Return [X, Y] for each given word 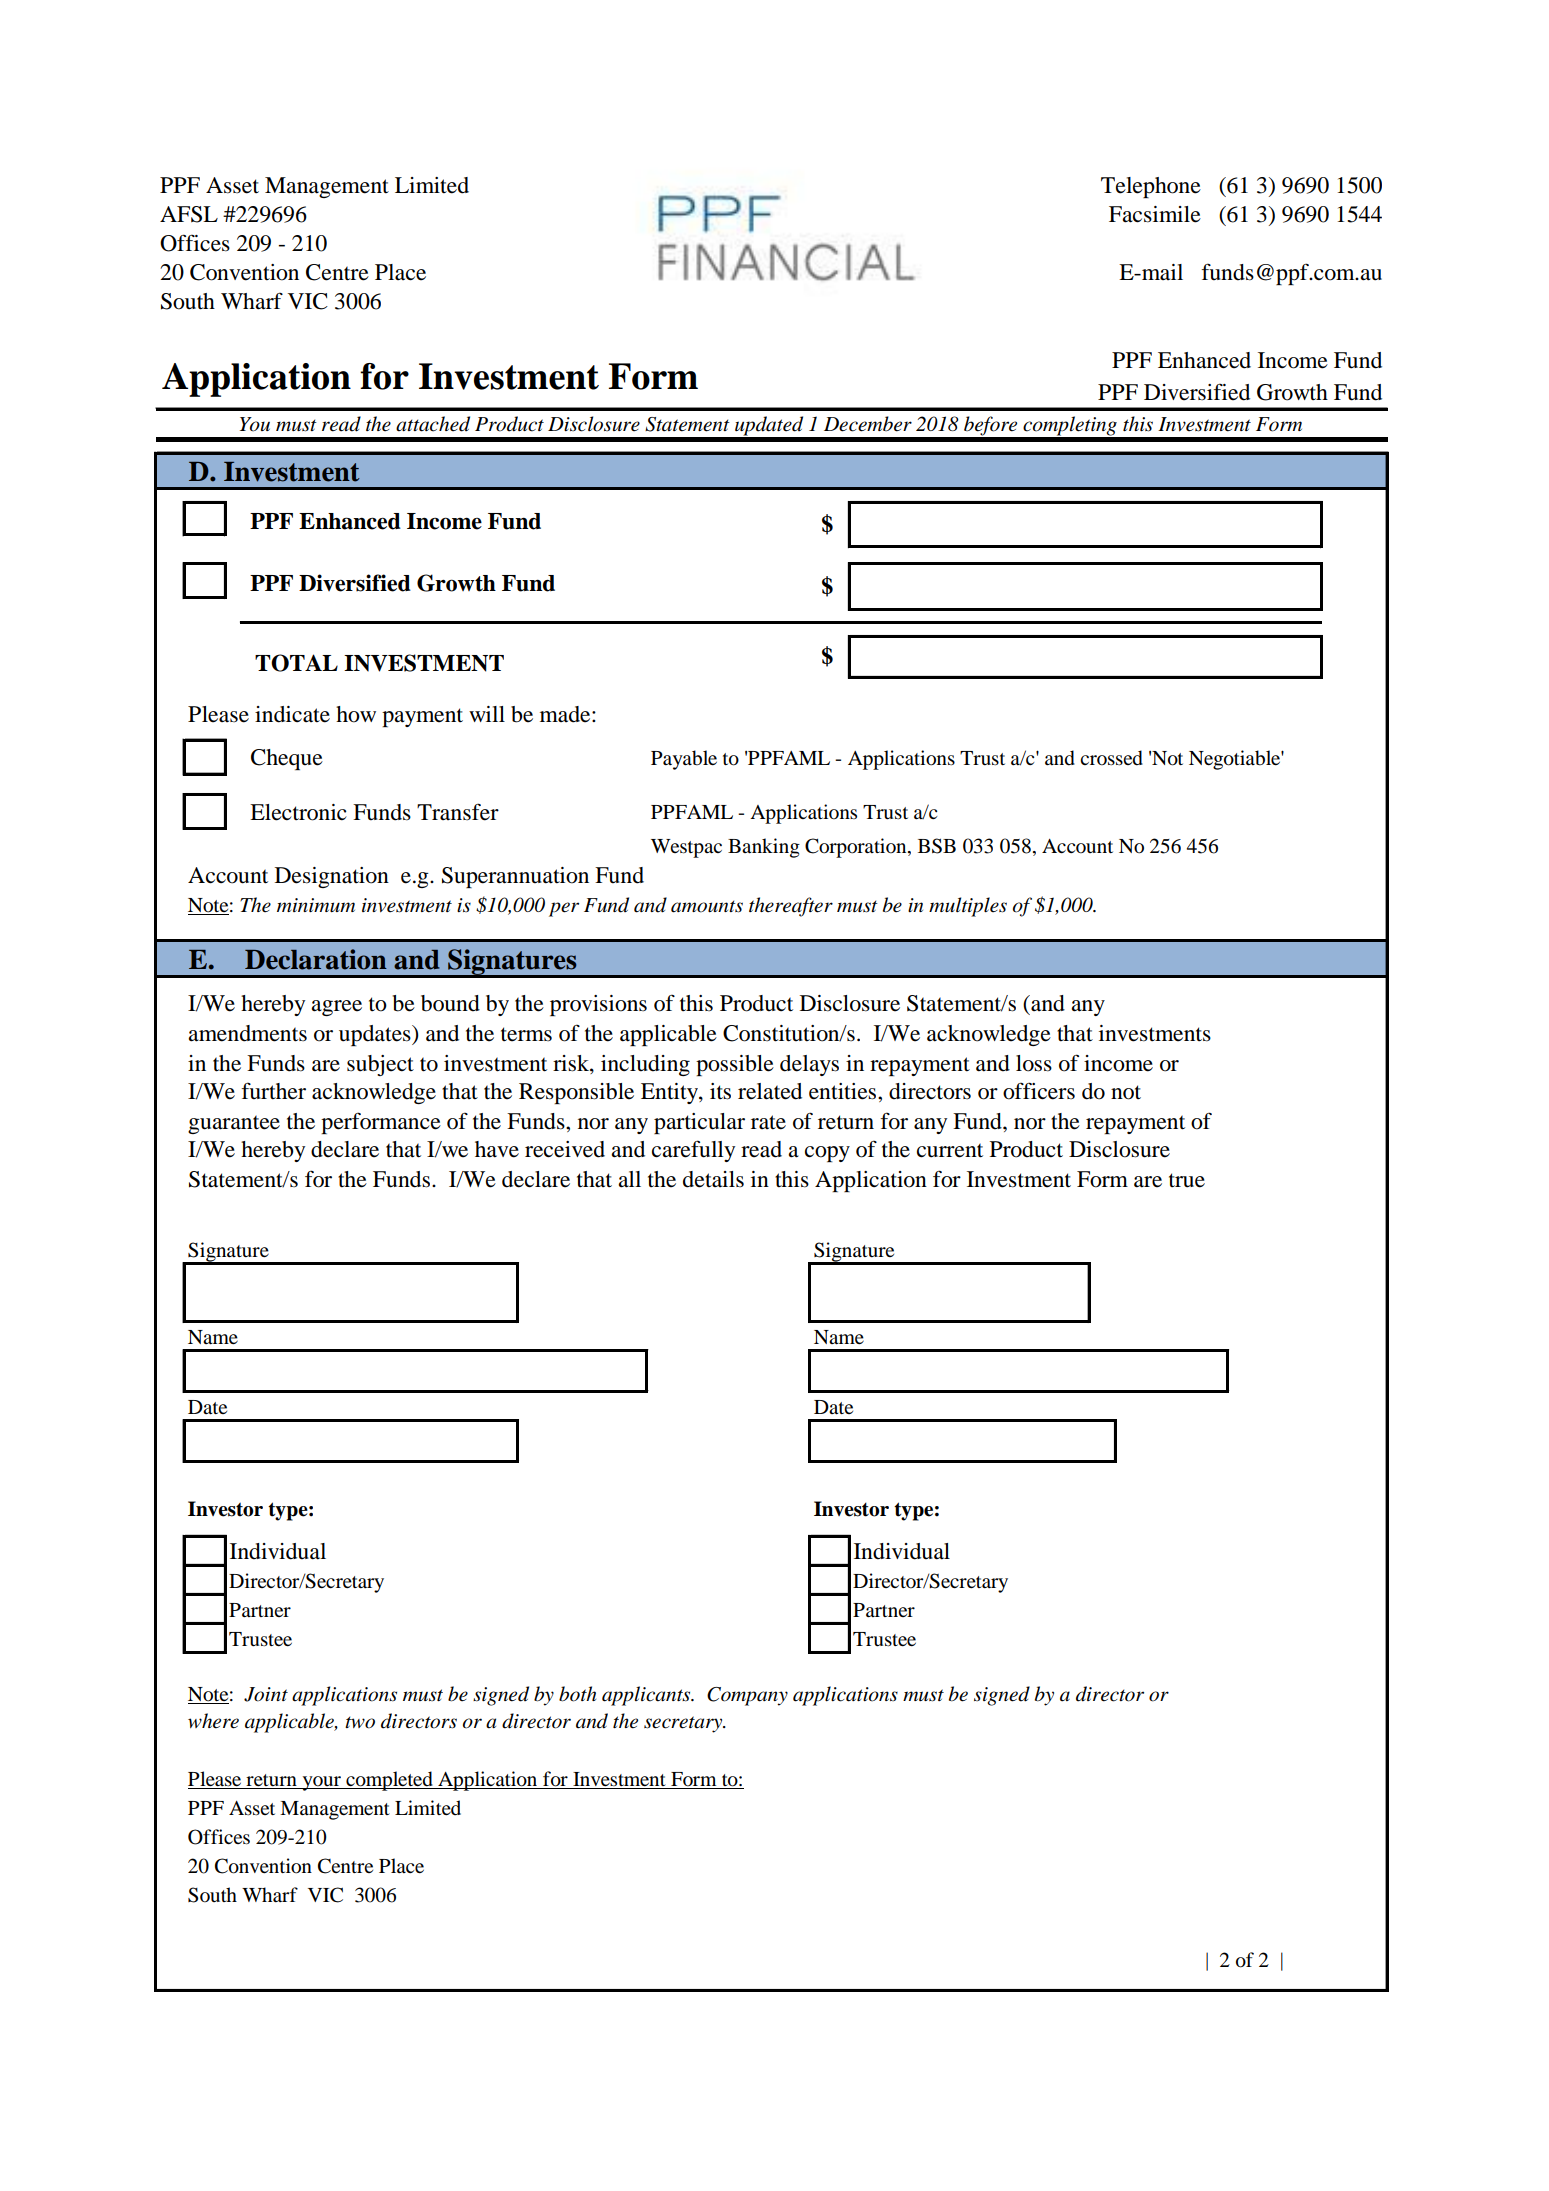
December [868, 424]
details [713, 1179]
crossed [1111, 758]
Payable [684, 760]
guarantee [234, 1124]
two [360, 1722]
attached [433, 424]
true [1187, 1180]
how [356, 714]
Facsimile [1155, 214]
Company [747, 1696]
